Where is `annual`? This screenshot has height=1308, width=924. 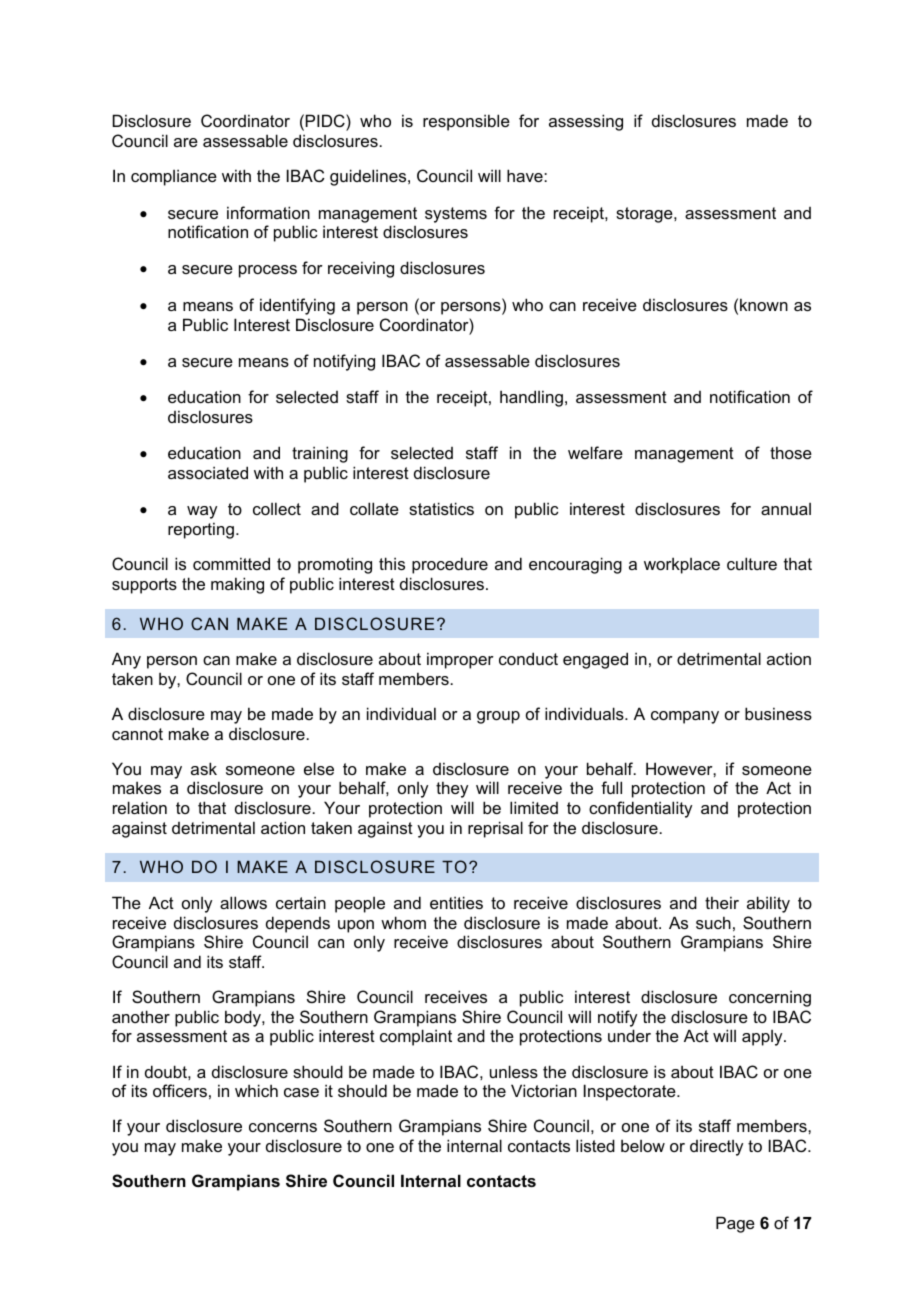
annual is located at coordinates (786, 509).
